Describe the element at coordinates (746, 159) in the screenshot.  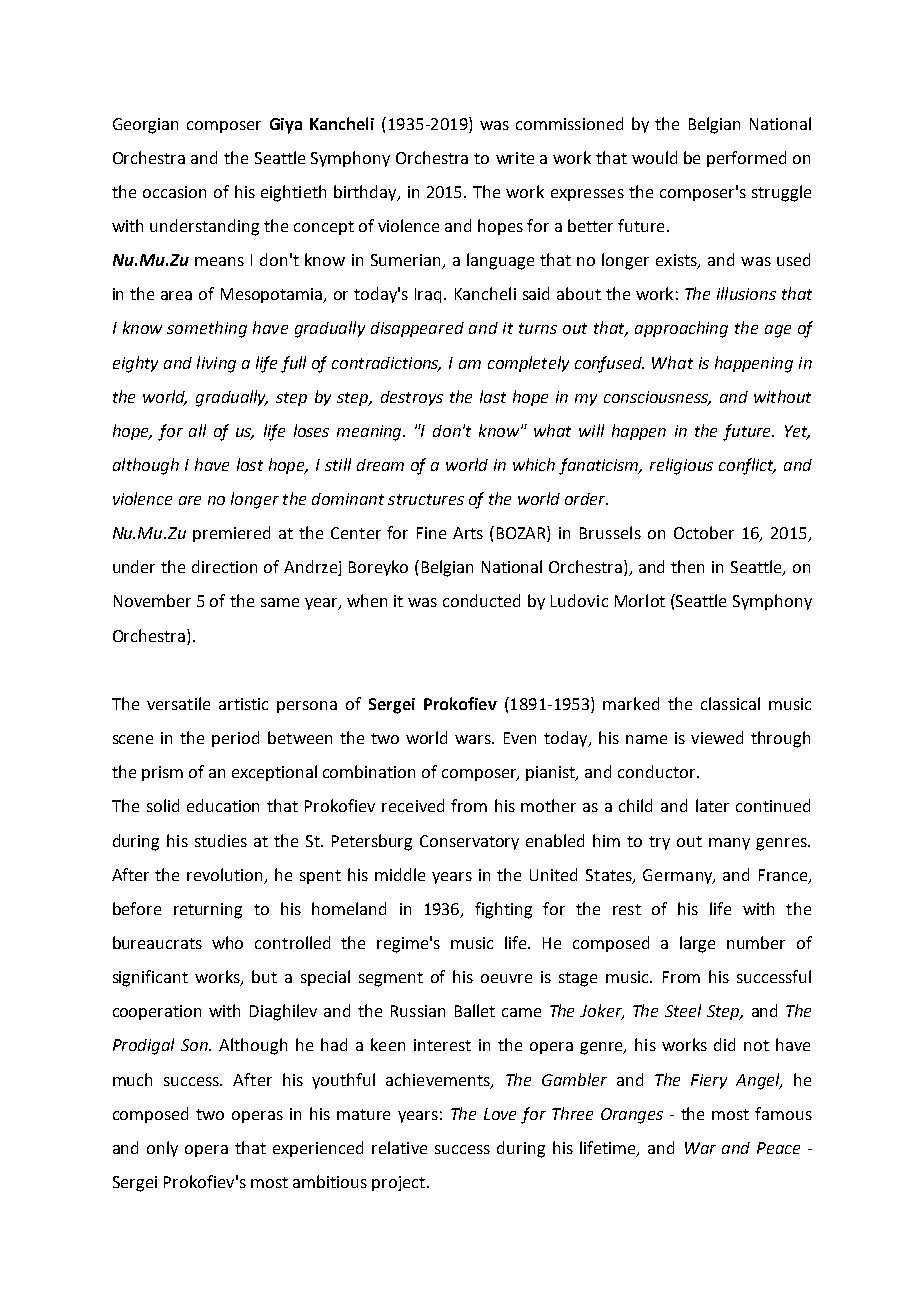
I see `performed` at that location.
